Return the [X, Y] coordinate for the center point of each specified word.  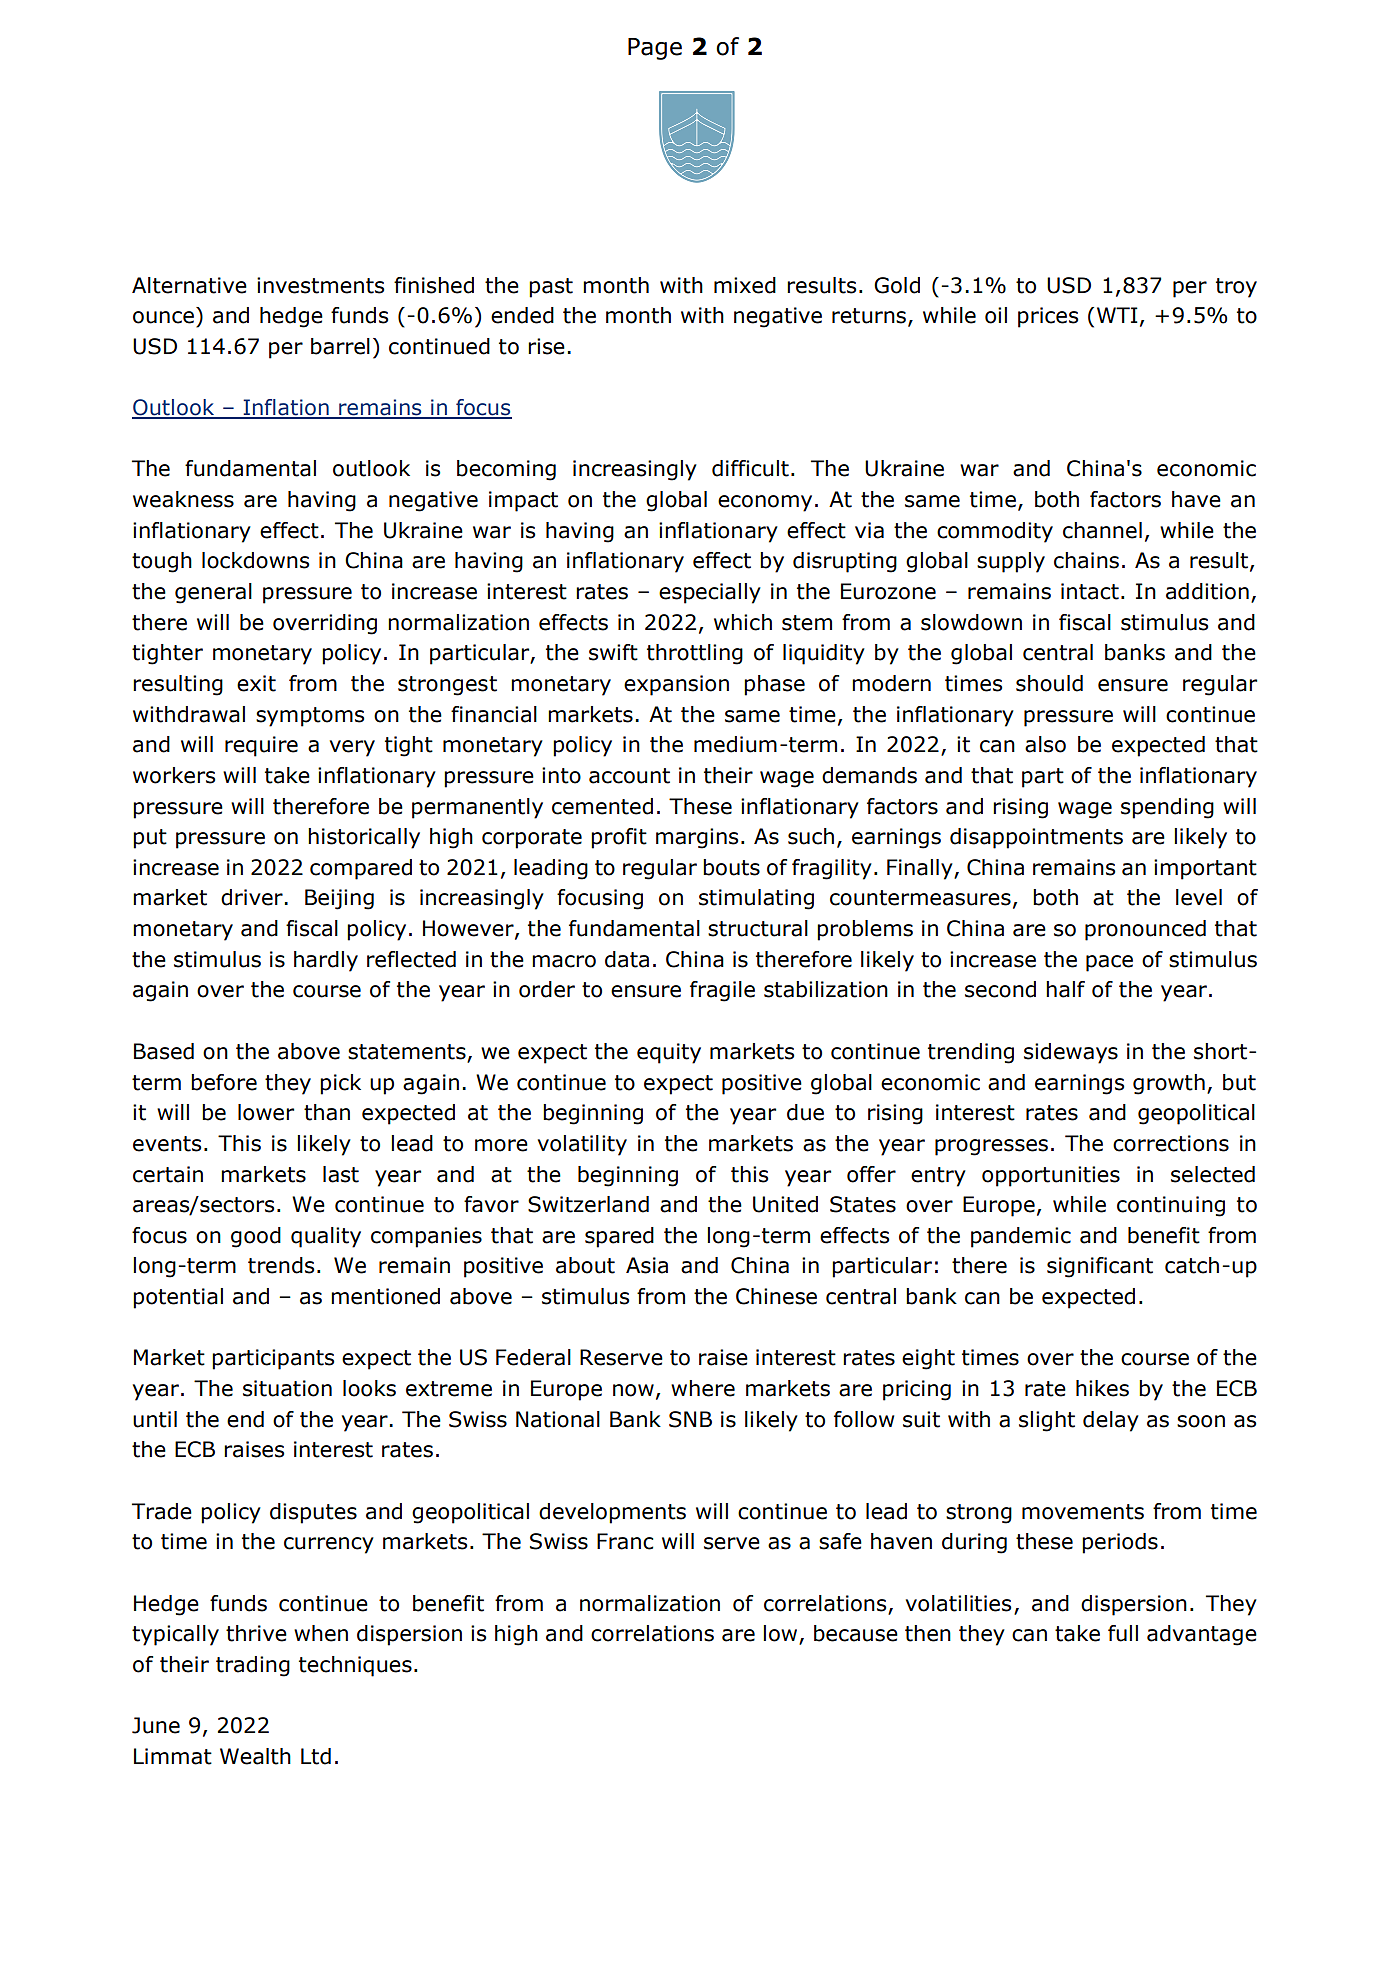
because [856, 1633]
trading [253, 1666]
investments [320, 285]
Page [655, 49]
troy [1236, 288]
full [1123, 1633]
